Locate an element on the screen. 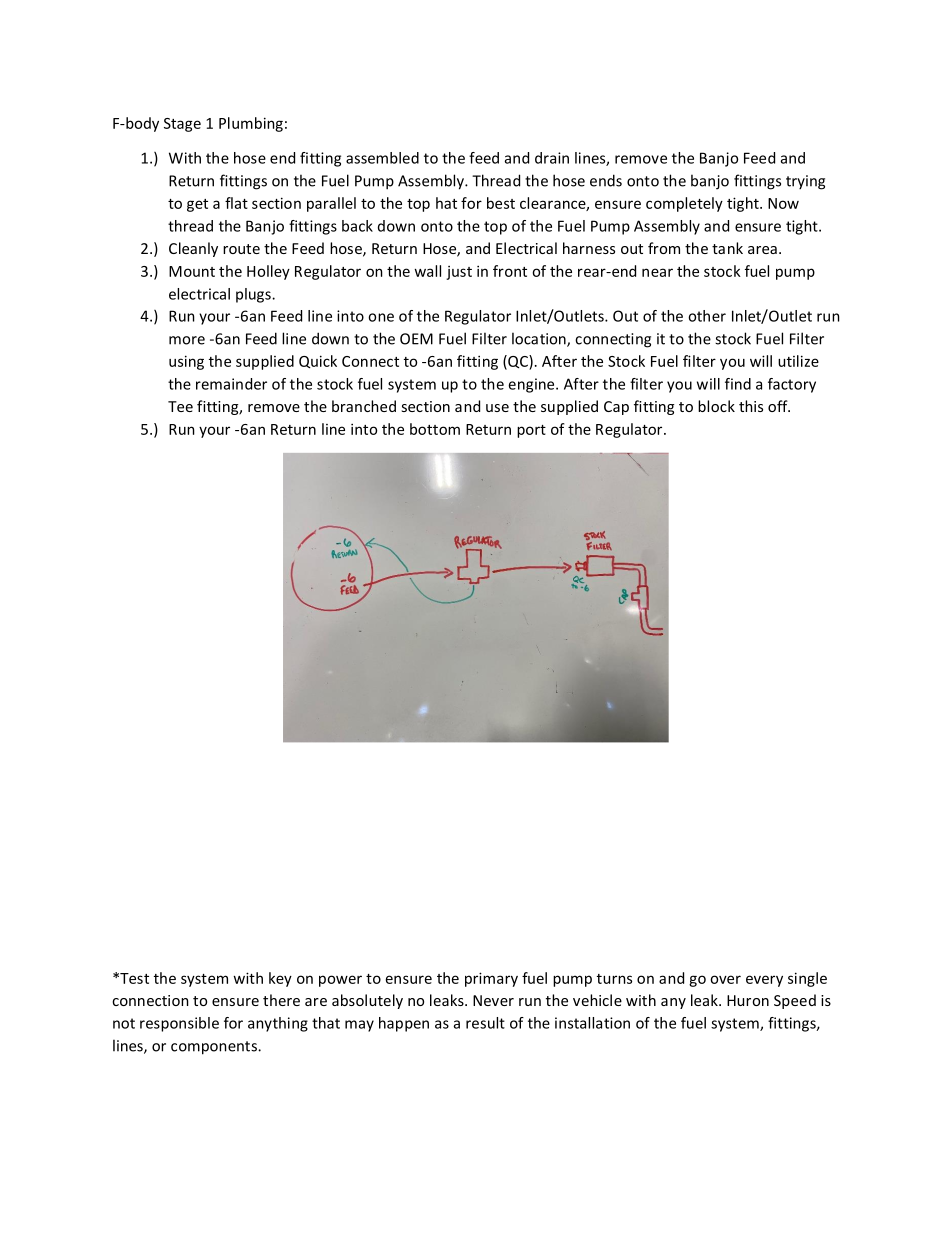 Image resolution: width=952 pixels, height=1233 pixels. bottom is located at coordinates (435, 429).
